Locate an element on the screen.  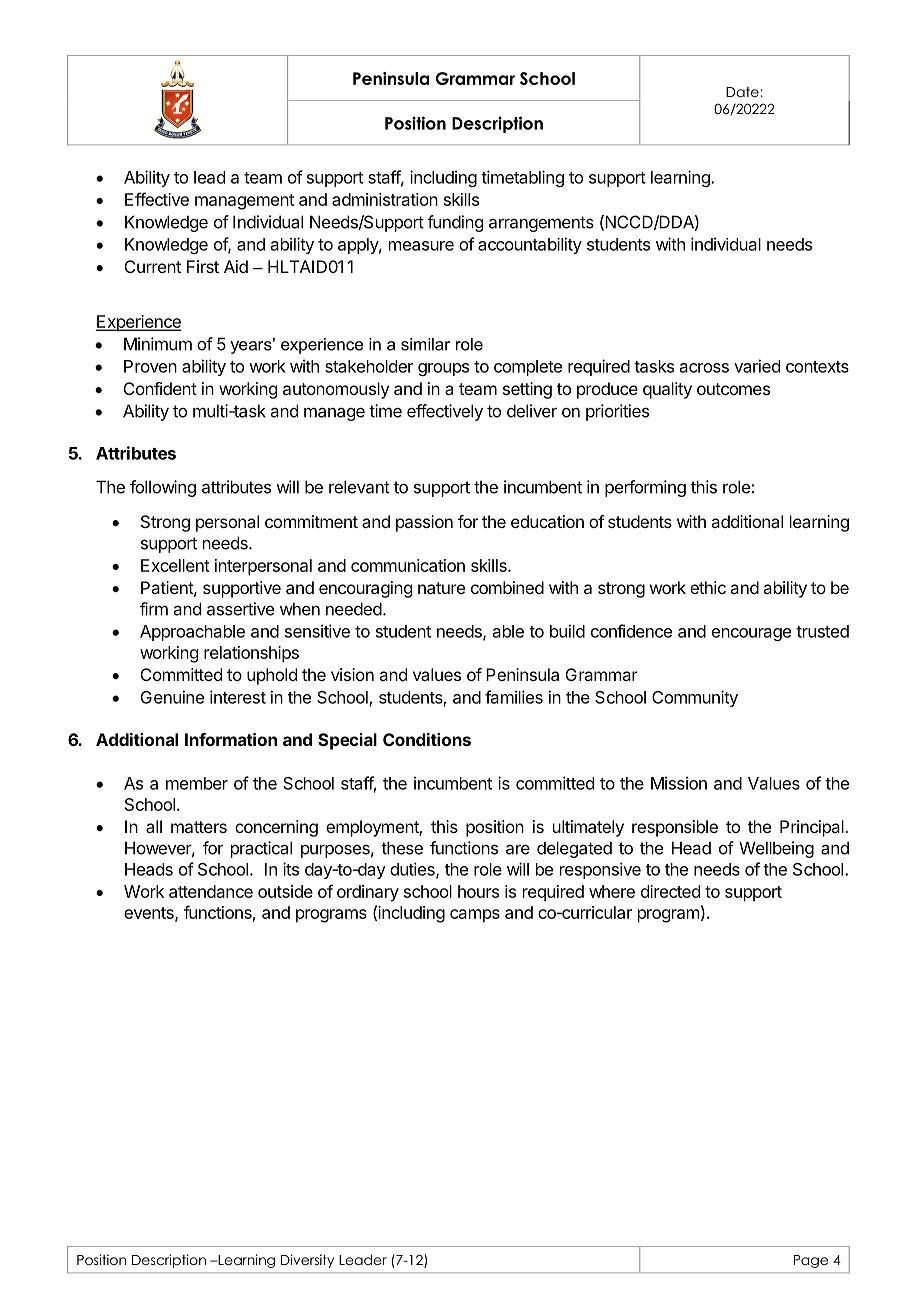
Date is located at coordinates (742, 92).
